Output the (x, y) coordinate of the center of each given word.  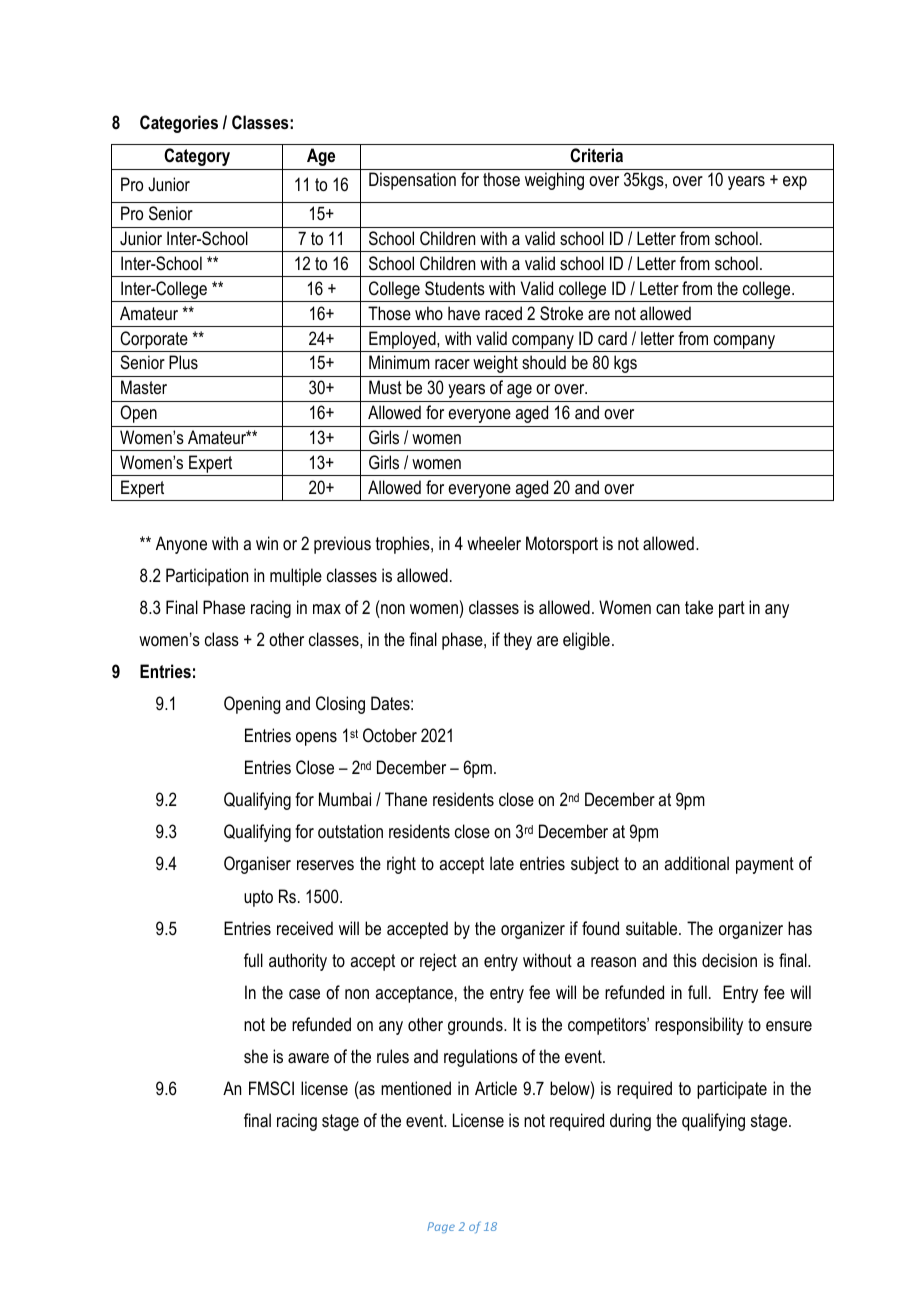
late (502, 863)
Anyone (181, 545)
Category (197, 157)
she (256, 1056)
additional (696, 863)
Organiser (257, 865)
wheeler (494, 543)
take (699, 607)
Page (441, 1227)
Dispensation (412, 181)
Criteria (596, 155)
